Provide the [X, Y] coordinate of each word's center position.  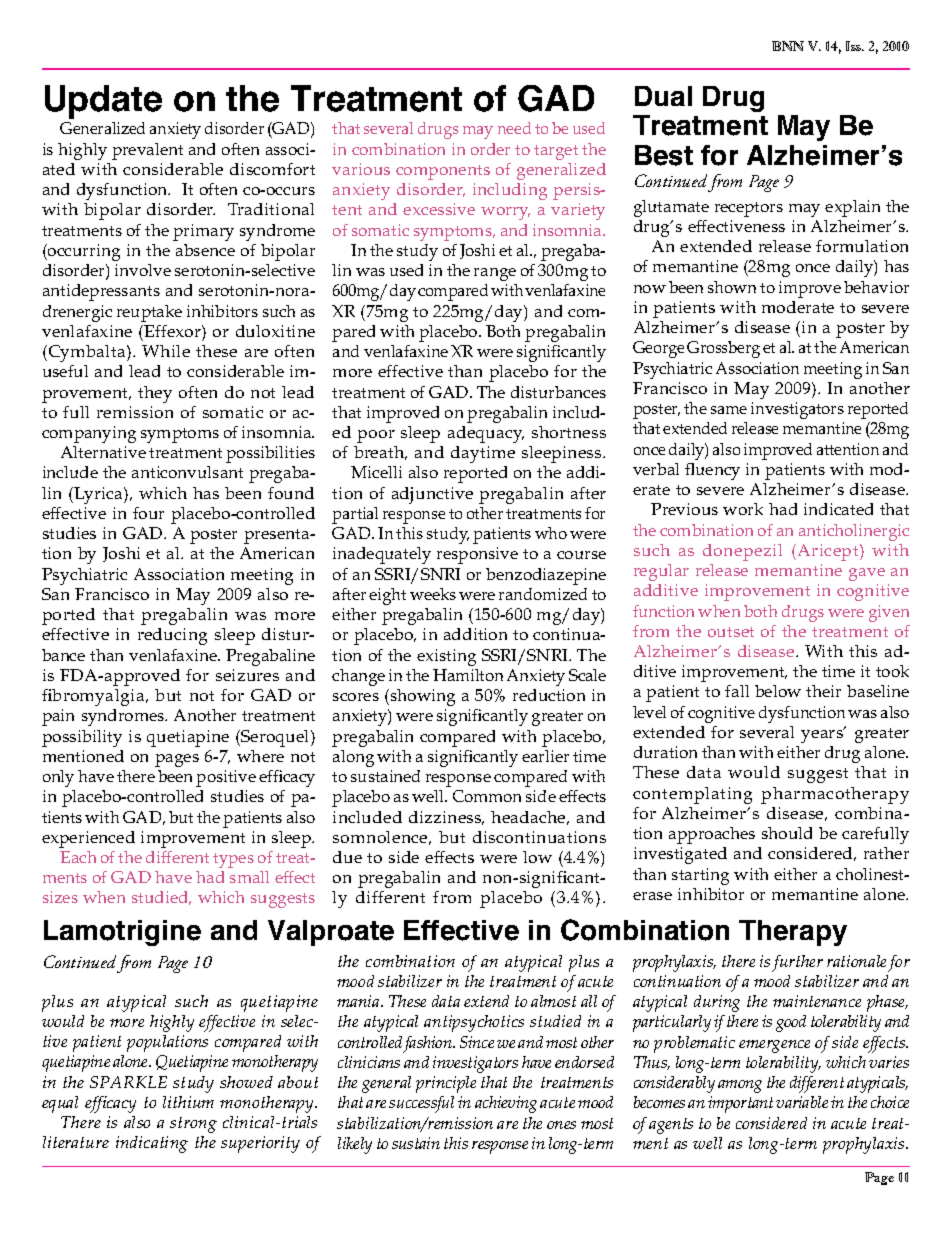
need [514, 128]
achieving [506, 1104]
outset [731, 632]
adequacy [486, 434]
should [787, 833]
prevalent [147, 151]
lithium [188, 1102]
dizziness [446, 818]
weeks [433, 594]
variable [802, 1102]
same [729, 410]
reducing [172, 636]
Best [664, 155]
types [233, 860]
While [166, 351]
